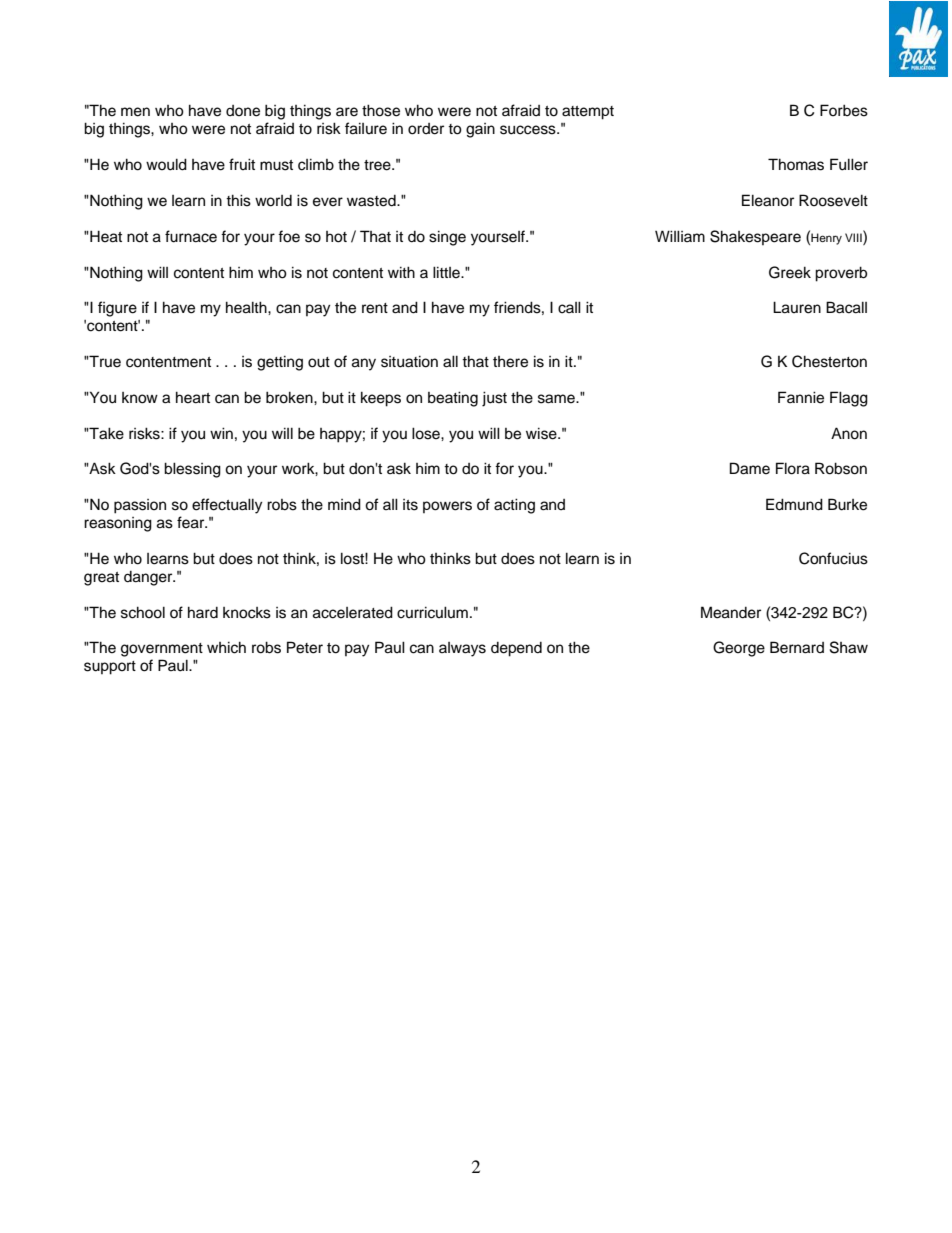  Describe the element at coordinates (192, 470) in the page. I see `blessing` at that location.
